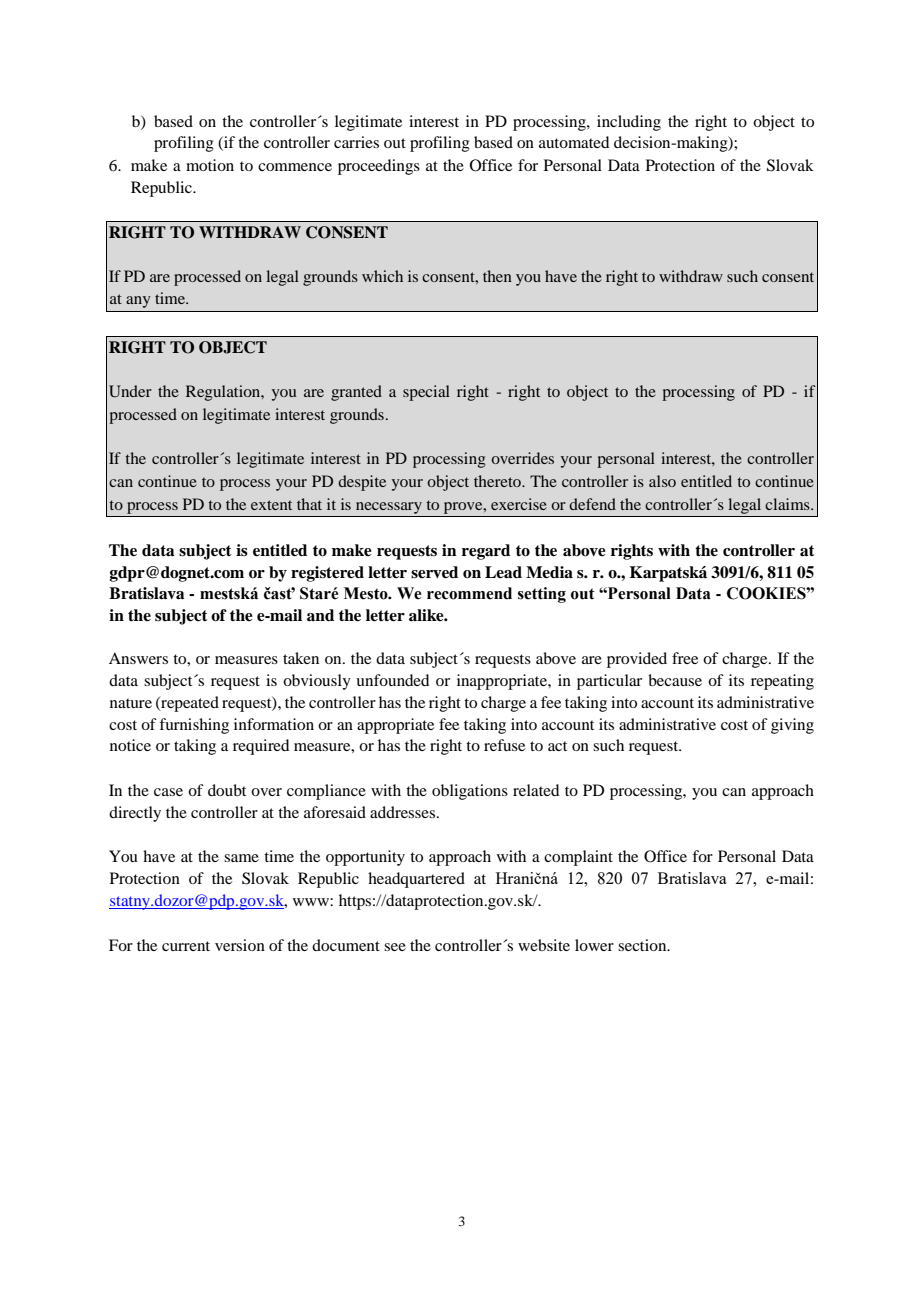 The height and width of the screenshot is (1308, 924). Describe the element at coordinates (629, 123) in the screenshot. I see `including` at that location.
